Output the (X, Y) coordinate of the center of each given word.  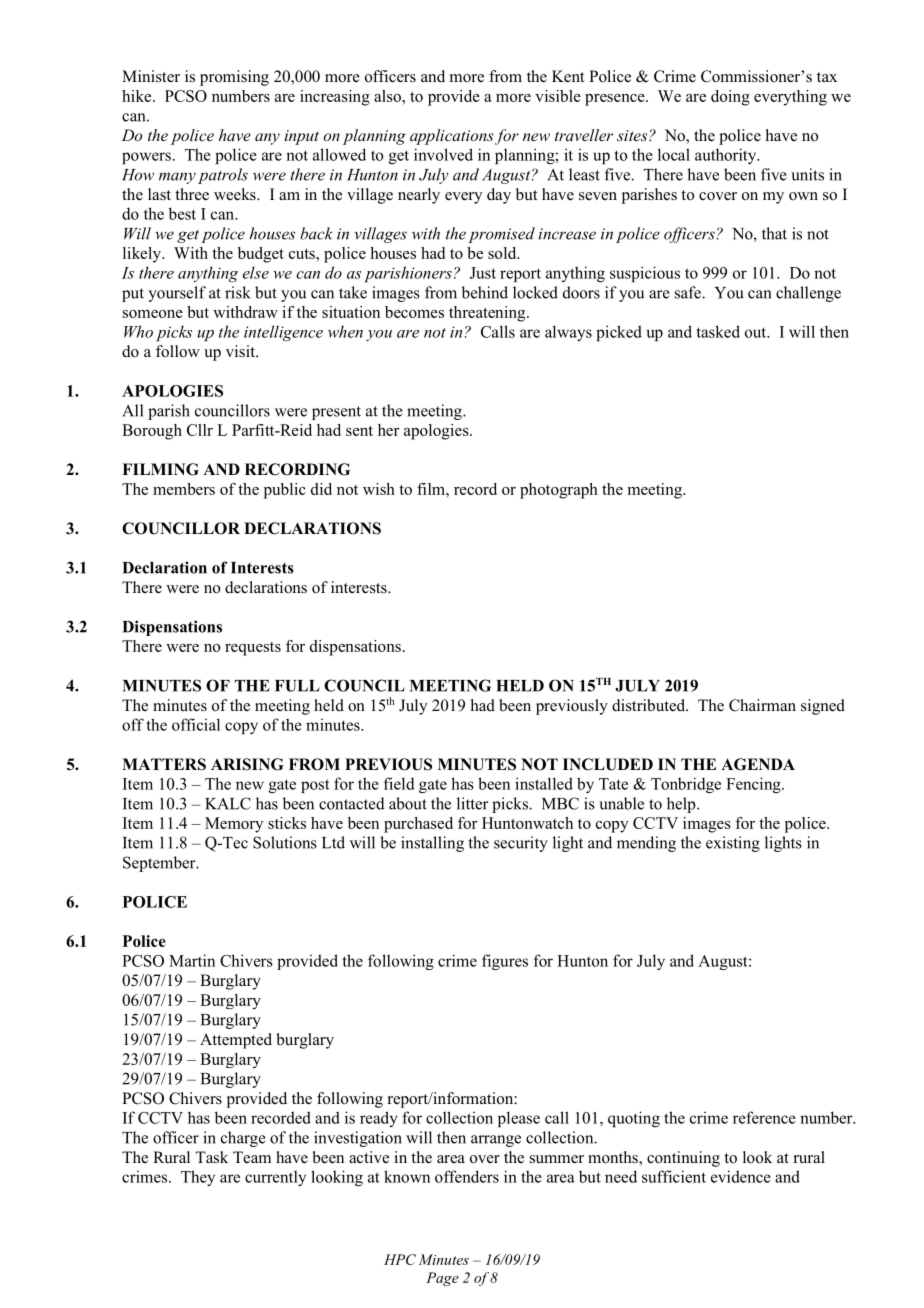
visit (241, 351)
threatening (488, 314)
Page (442, 1279)
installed (544, 783)
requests (253, 649)
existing (733, 844)
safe (689, 292)
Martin (192, 960)
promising (234, 78)
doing (730, 98)
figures (505, 962)
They (198, 1178)
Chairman (762, 705)
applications (452, 137)
